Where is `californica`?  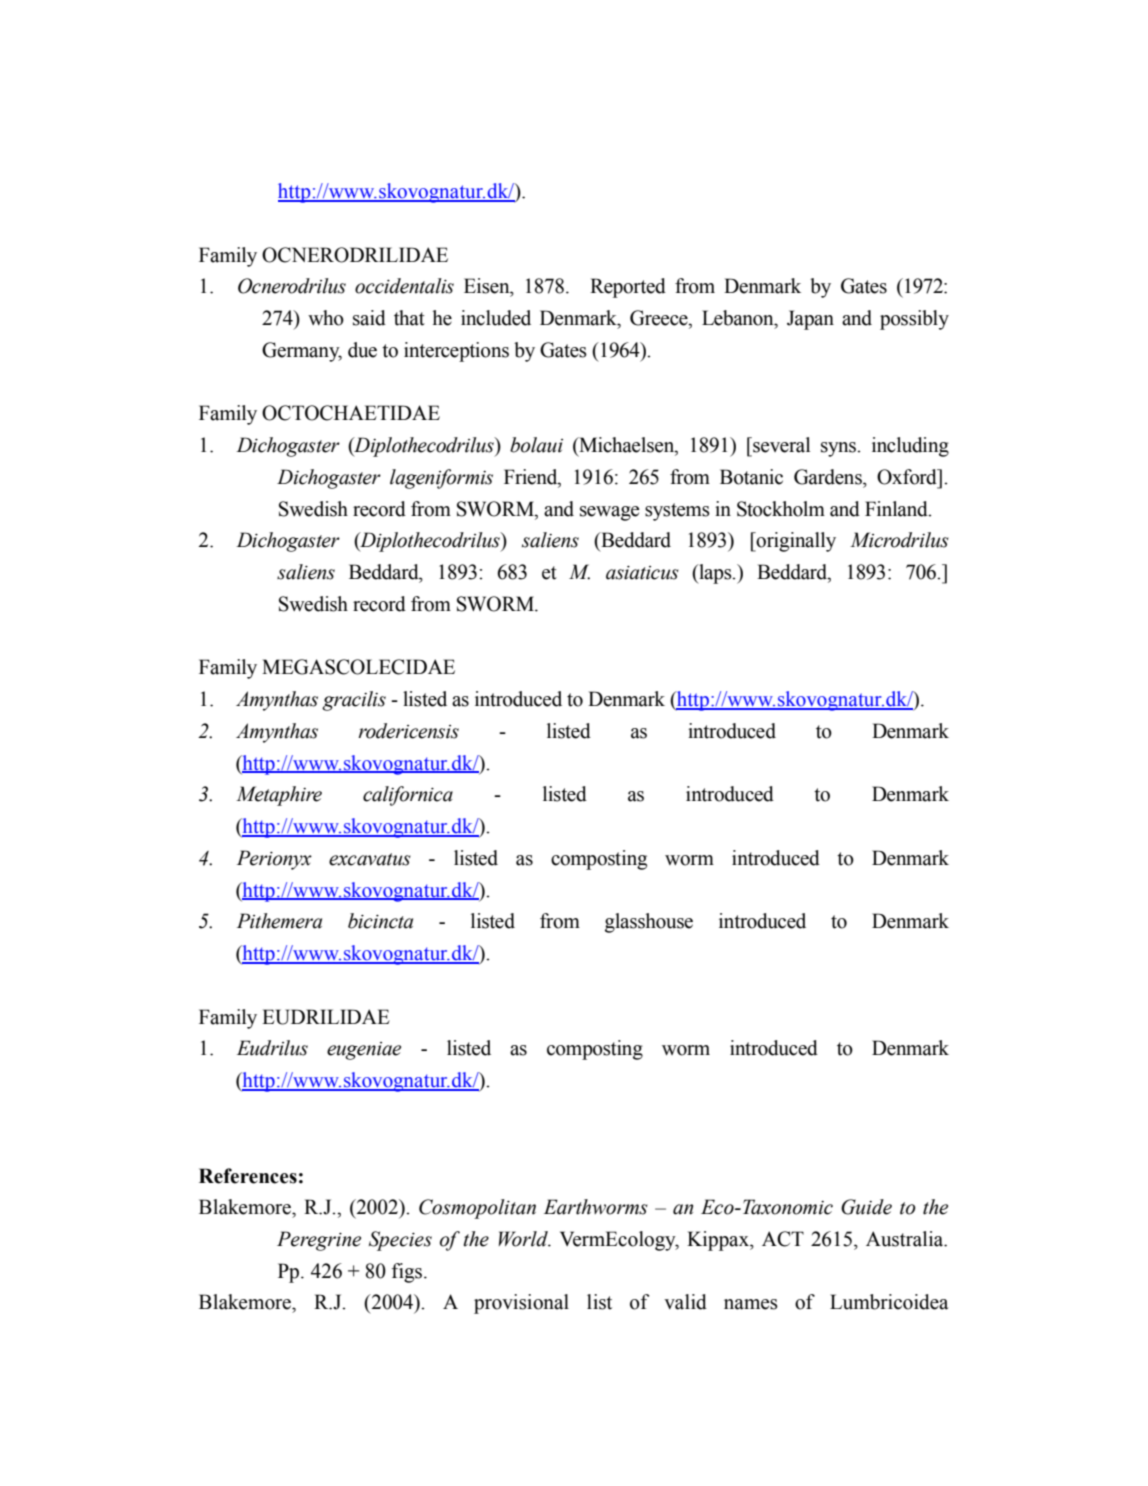 californica is located at coordinates (408, 796).
